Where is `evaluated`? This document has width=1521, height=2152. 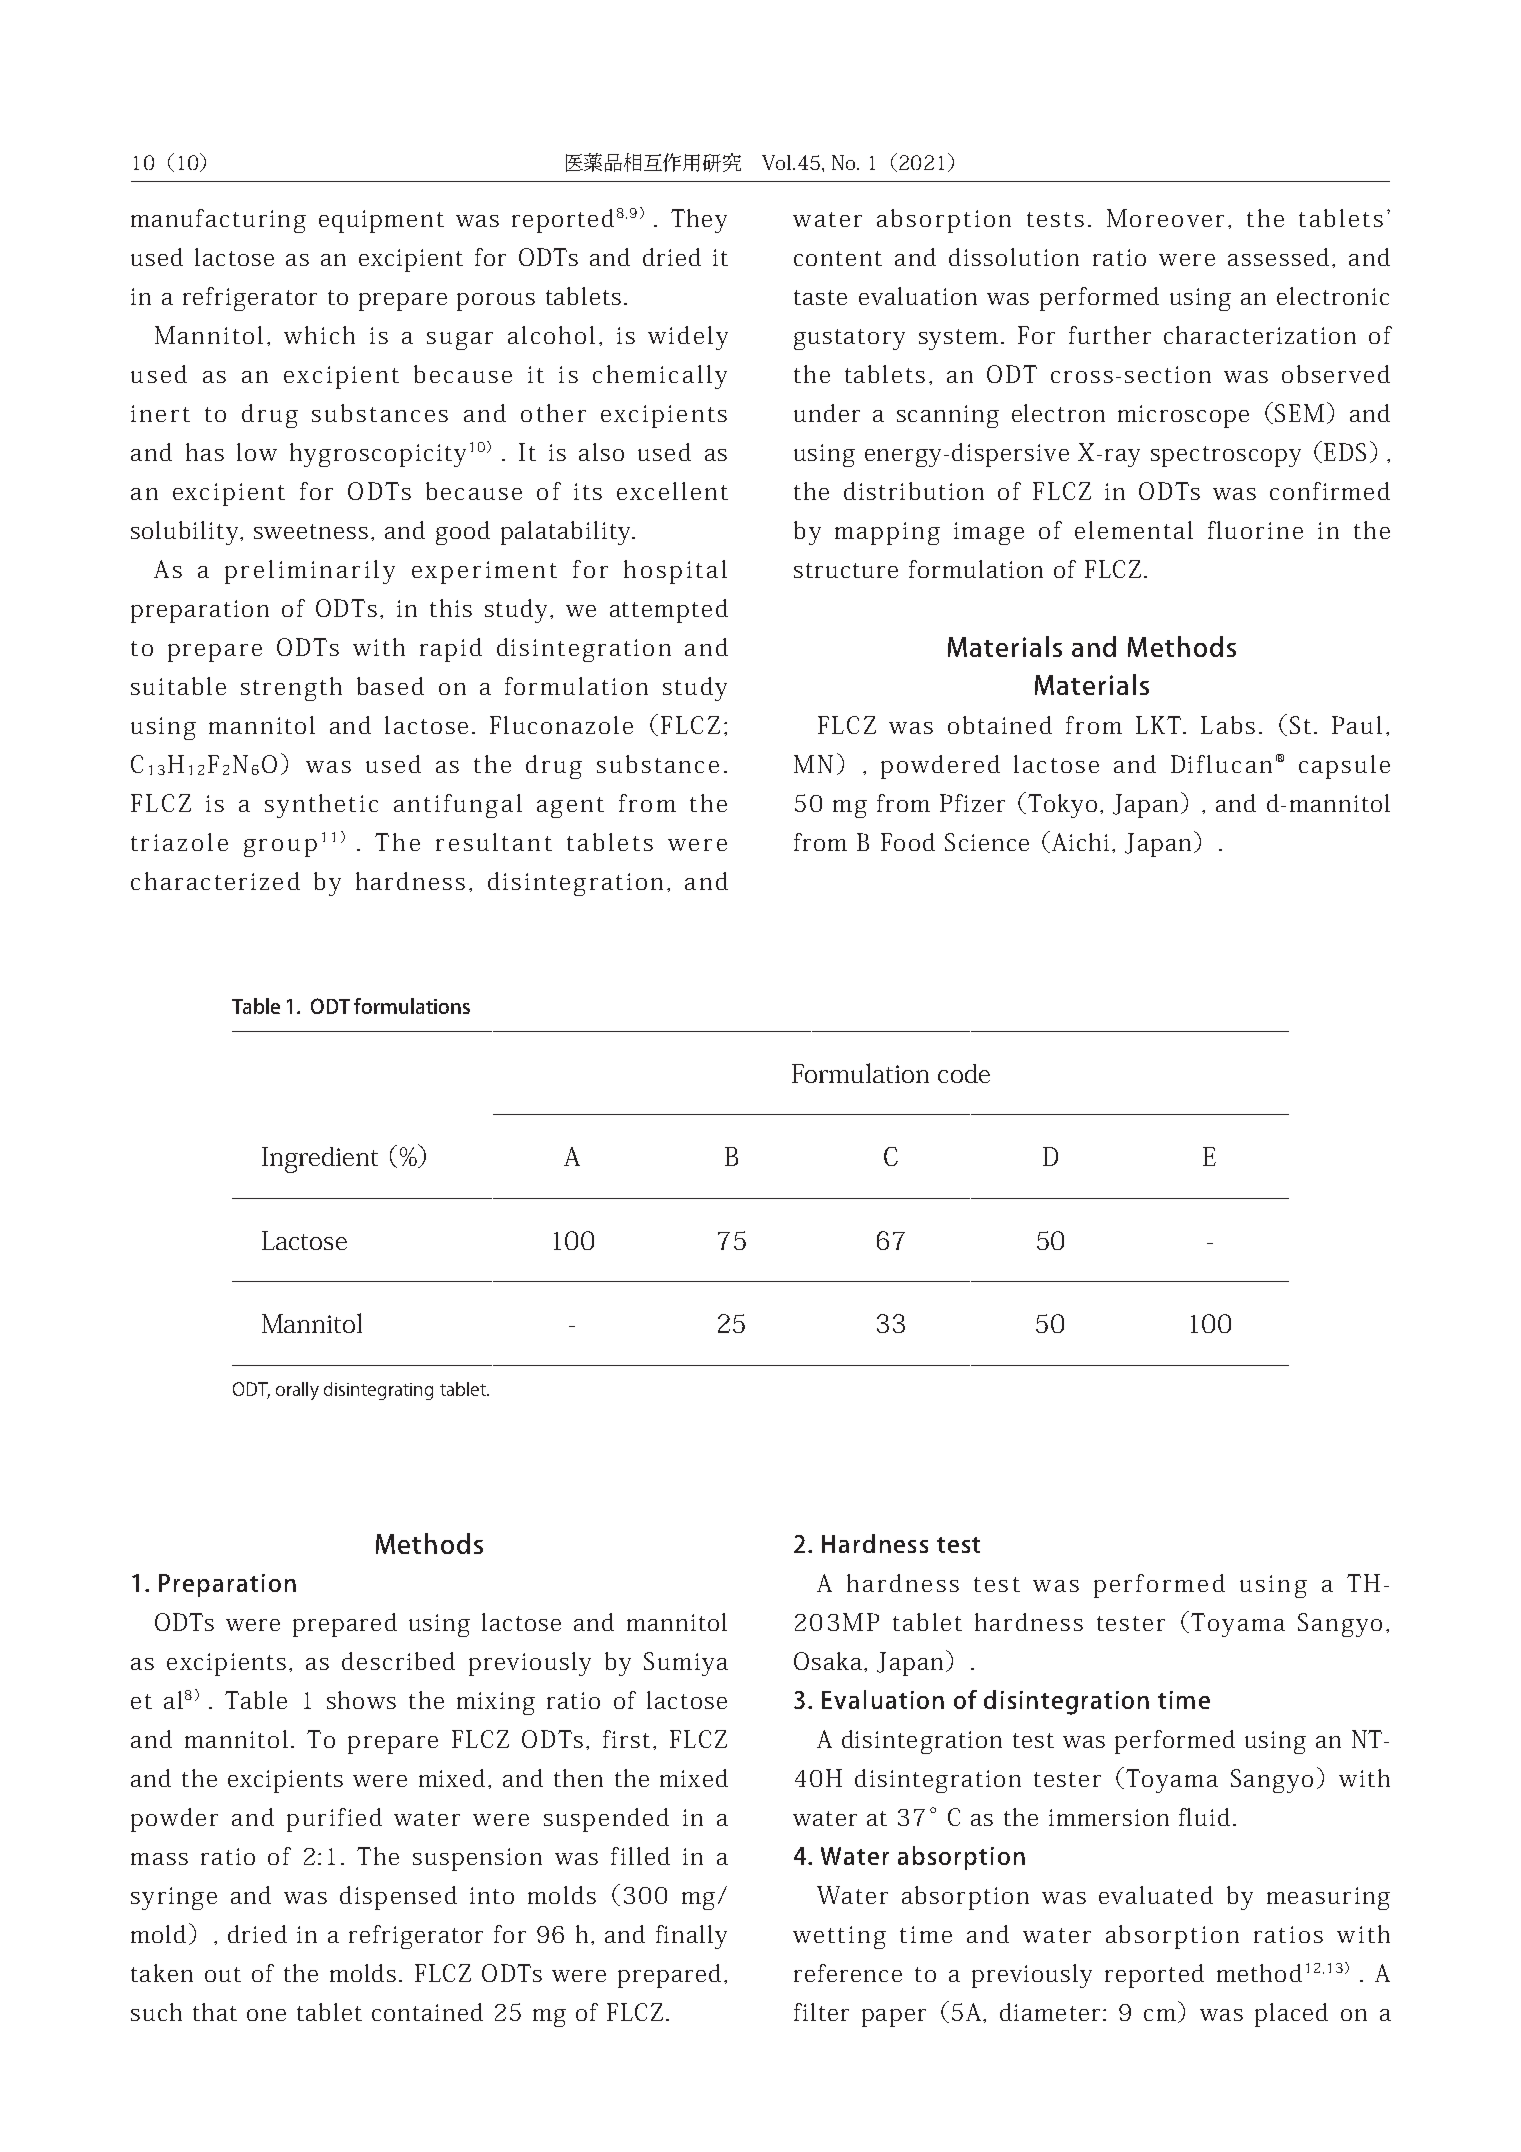
evaluated is located at coordinates (1156, 1895).
